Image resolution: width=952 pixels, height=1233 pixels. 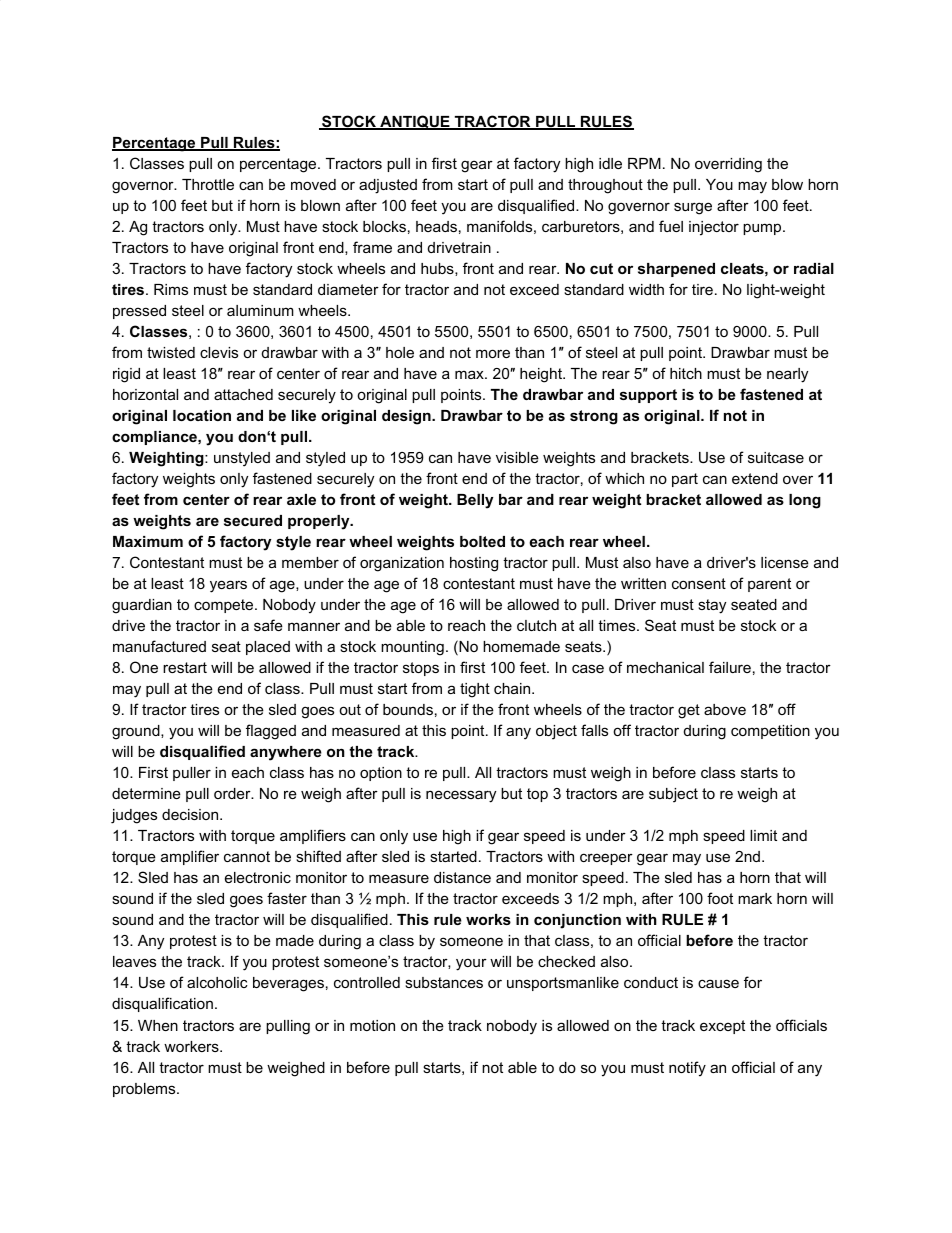 I want to click on Throttle, so click(x=208, y=184).
